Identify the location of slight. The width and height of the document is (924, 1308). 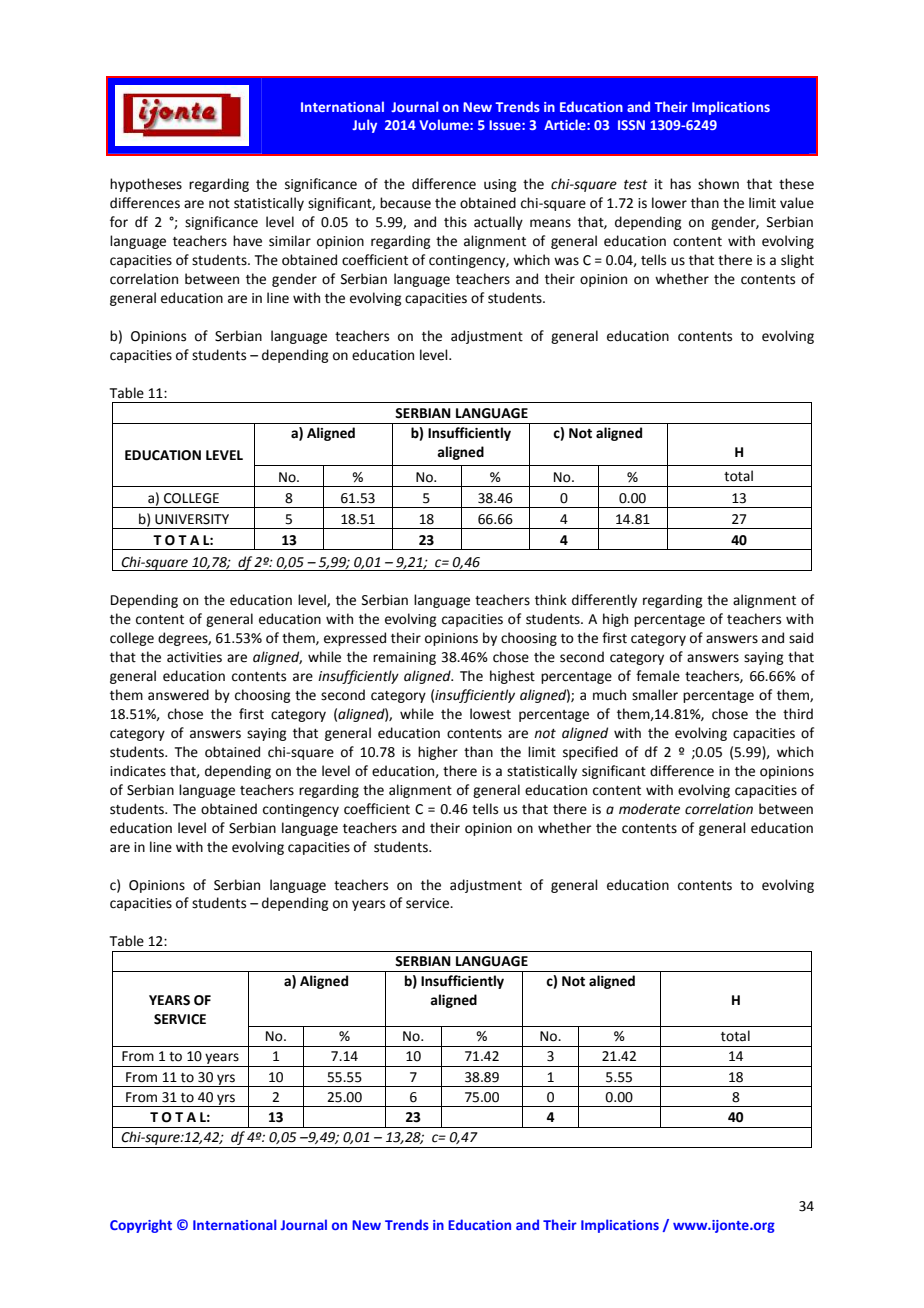
(797, 261).
